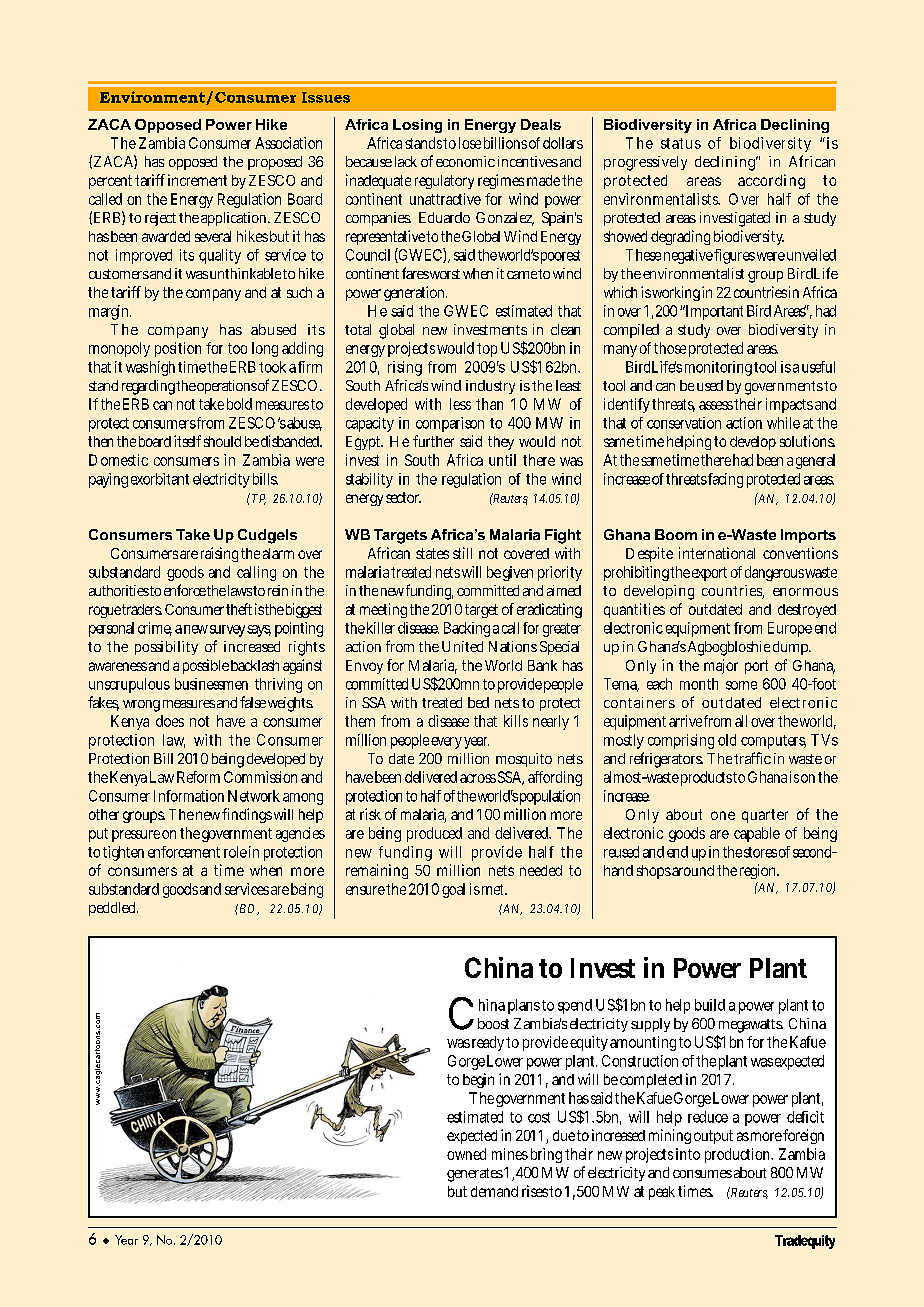 The height and width of the image is (1307, 924). Describe the element at coordinates (721, 666) in the image. I see `major` at that location.
